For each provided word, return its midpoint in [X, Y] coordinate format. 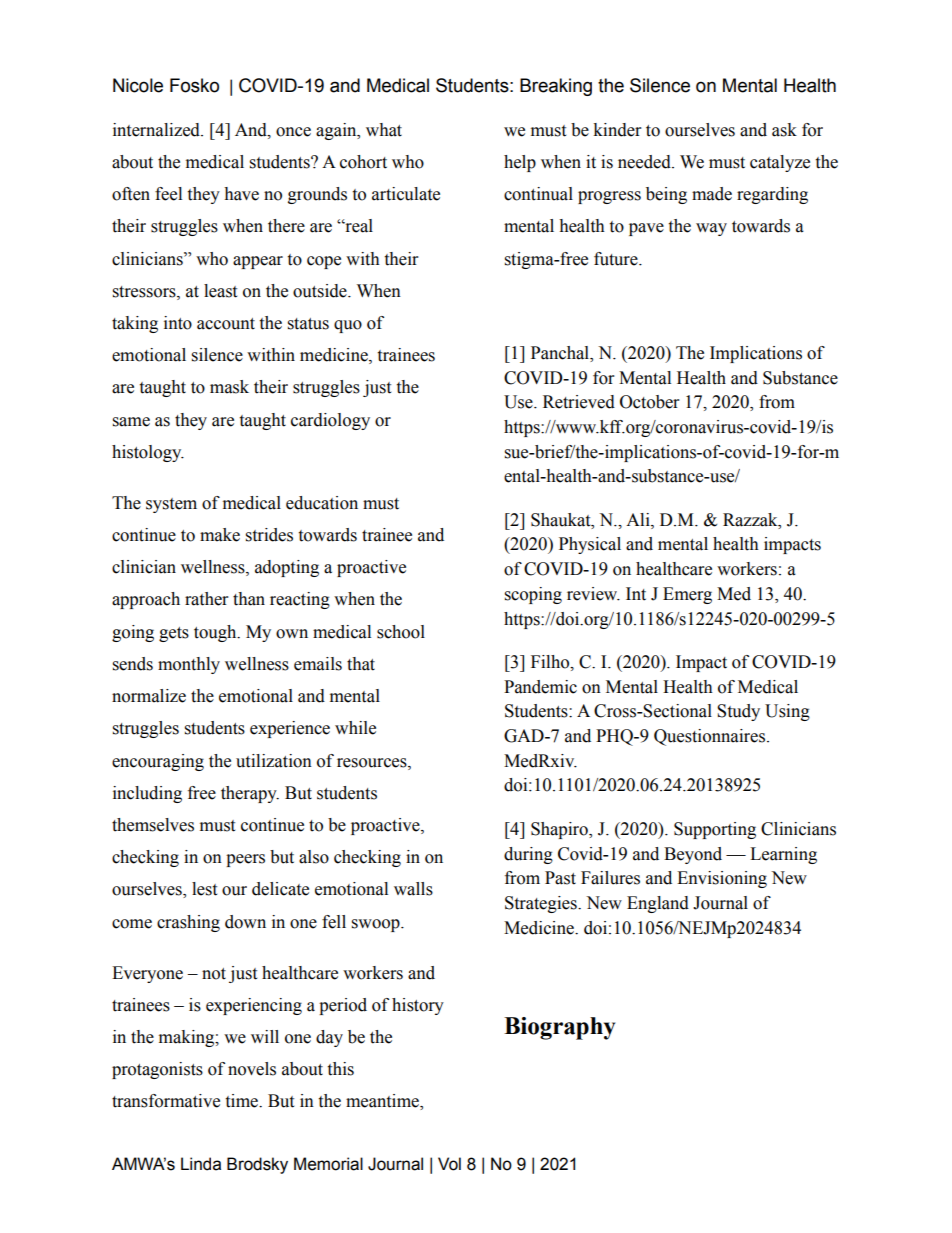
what [384, 130]
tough [216, 633]
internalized [157, 130]
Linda [201, 1164]
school [401, 632]
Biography [559, 1028]
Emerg [687, 595]
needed [645, 162]
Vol [449, 1164]
